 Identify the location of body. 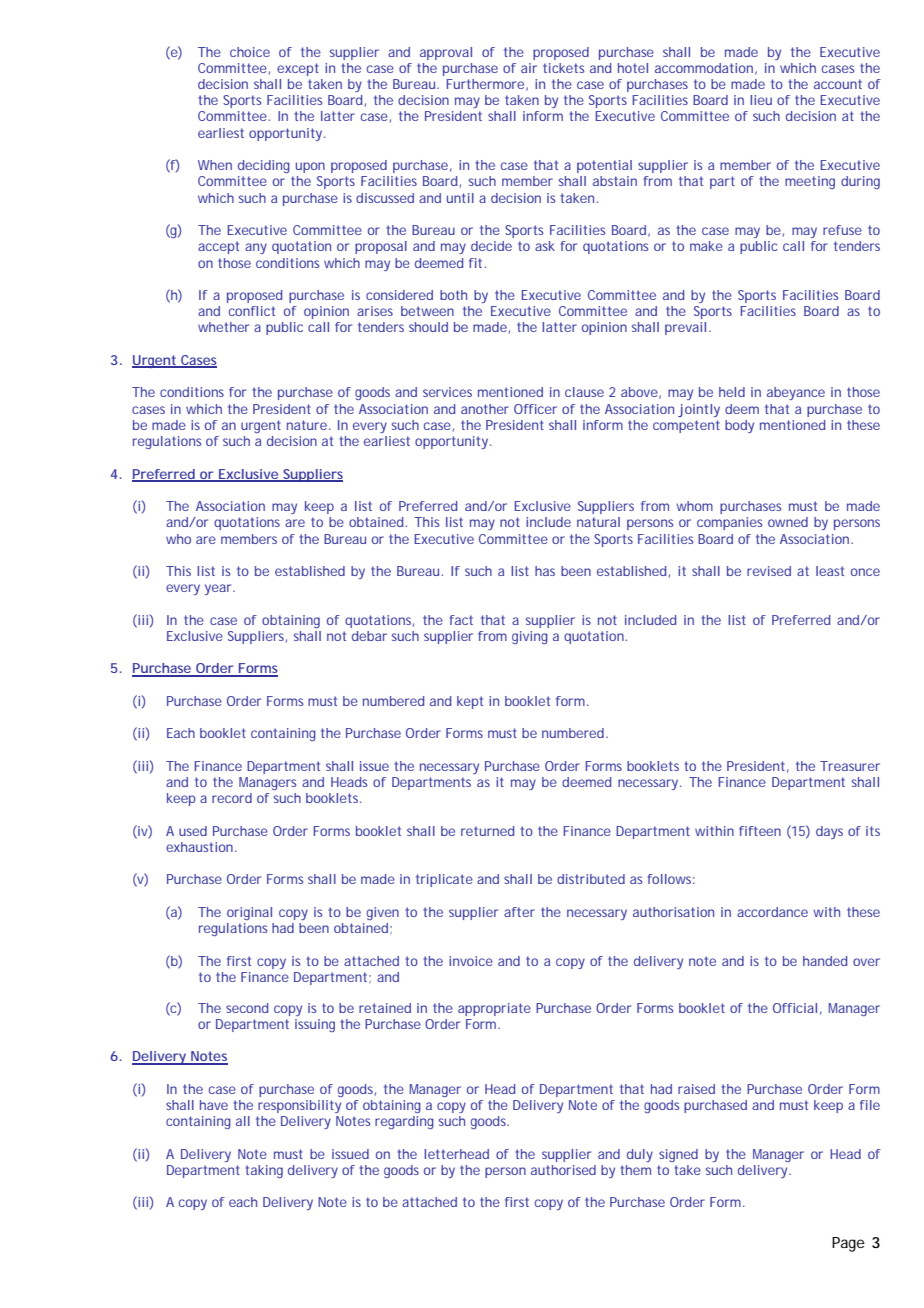
(739, 426).
